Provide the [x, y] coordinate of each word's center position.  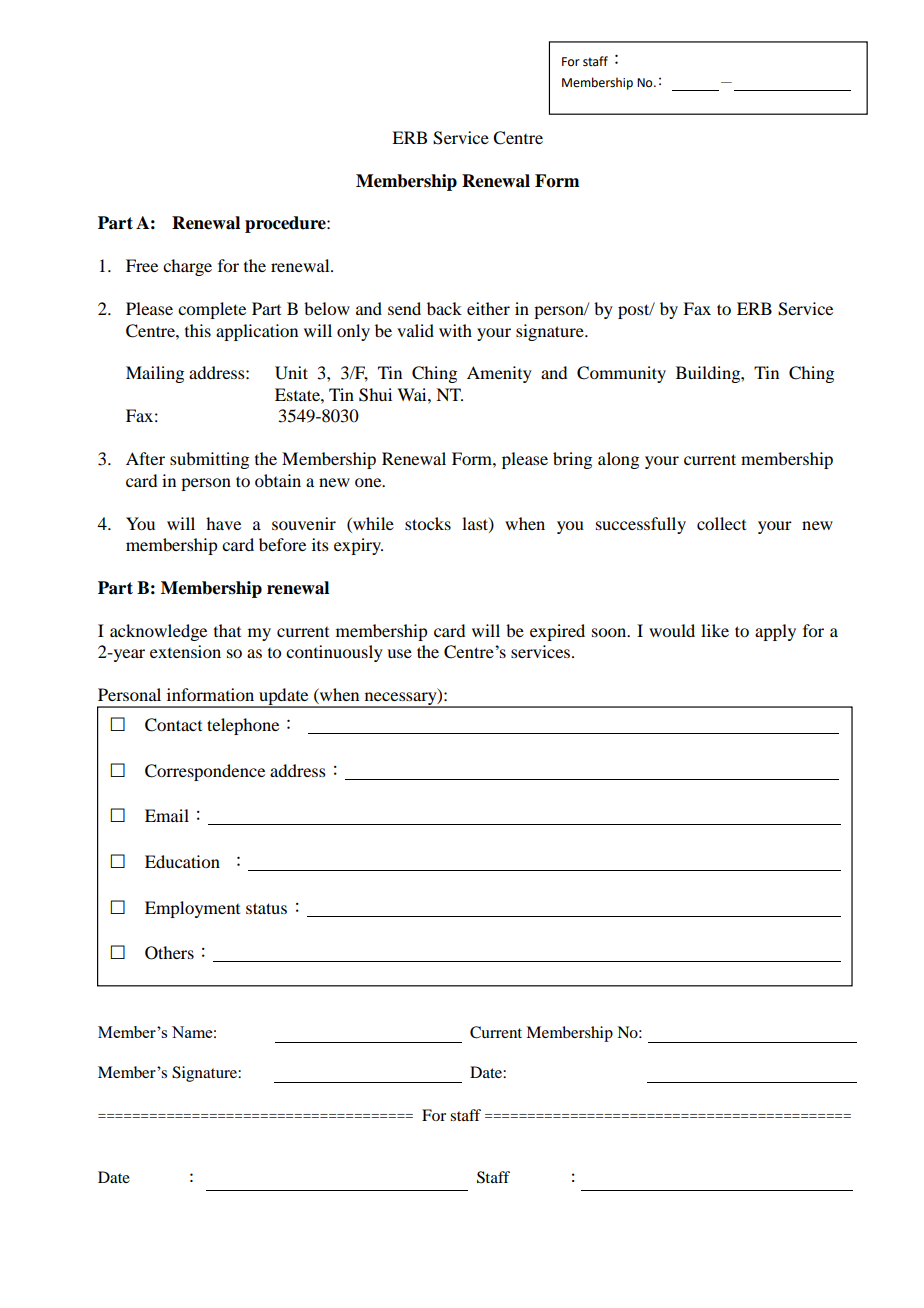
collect [721, 523]
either [488, 308]
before [282, 544]
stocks [428, 523]
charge [187, 267]
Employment [192, 909]
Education [182, 861]
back [444, 308]
